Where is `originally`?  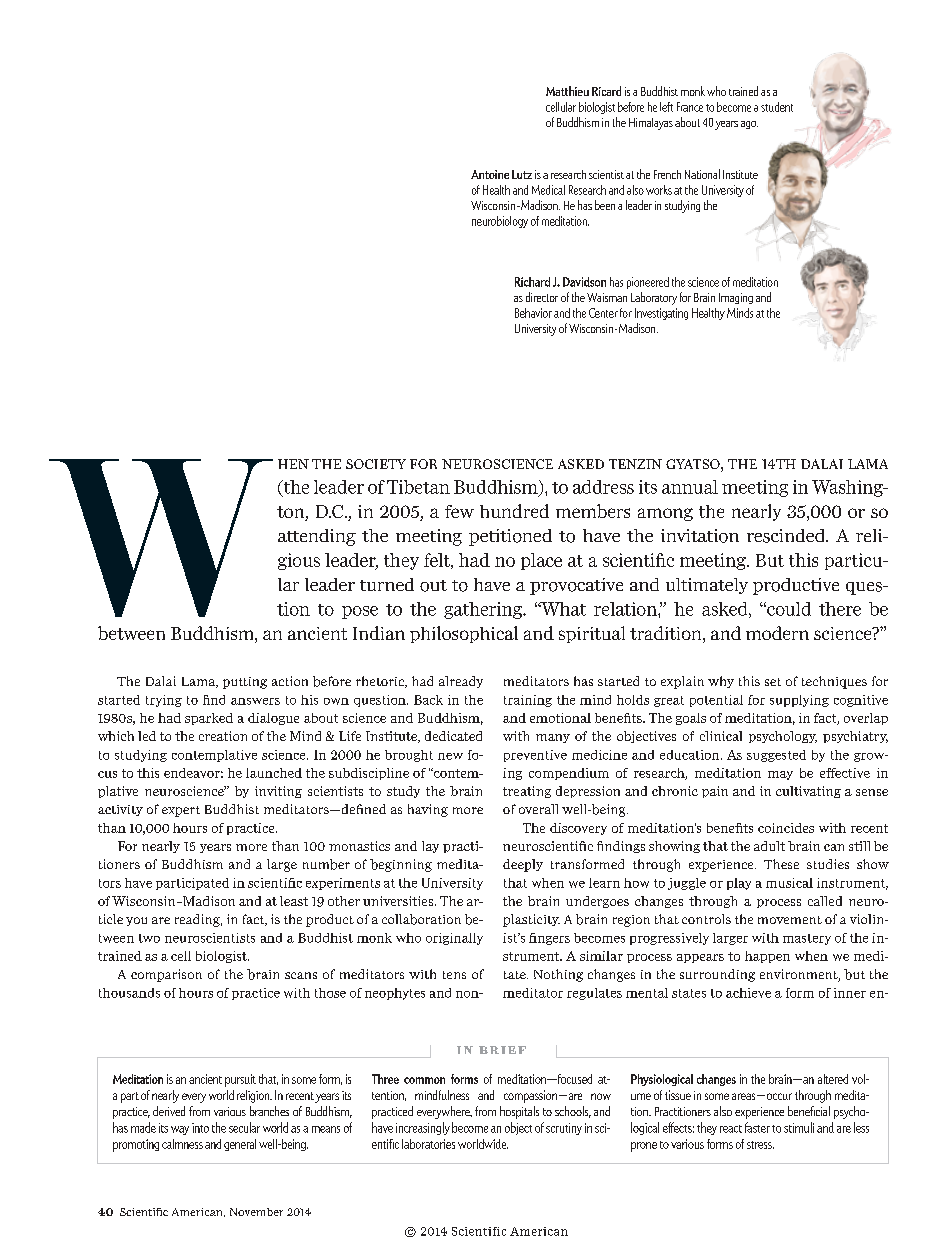
originally is located at coordinates (454, 939).
